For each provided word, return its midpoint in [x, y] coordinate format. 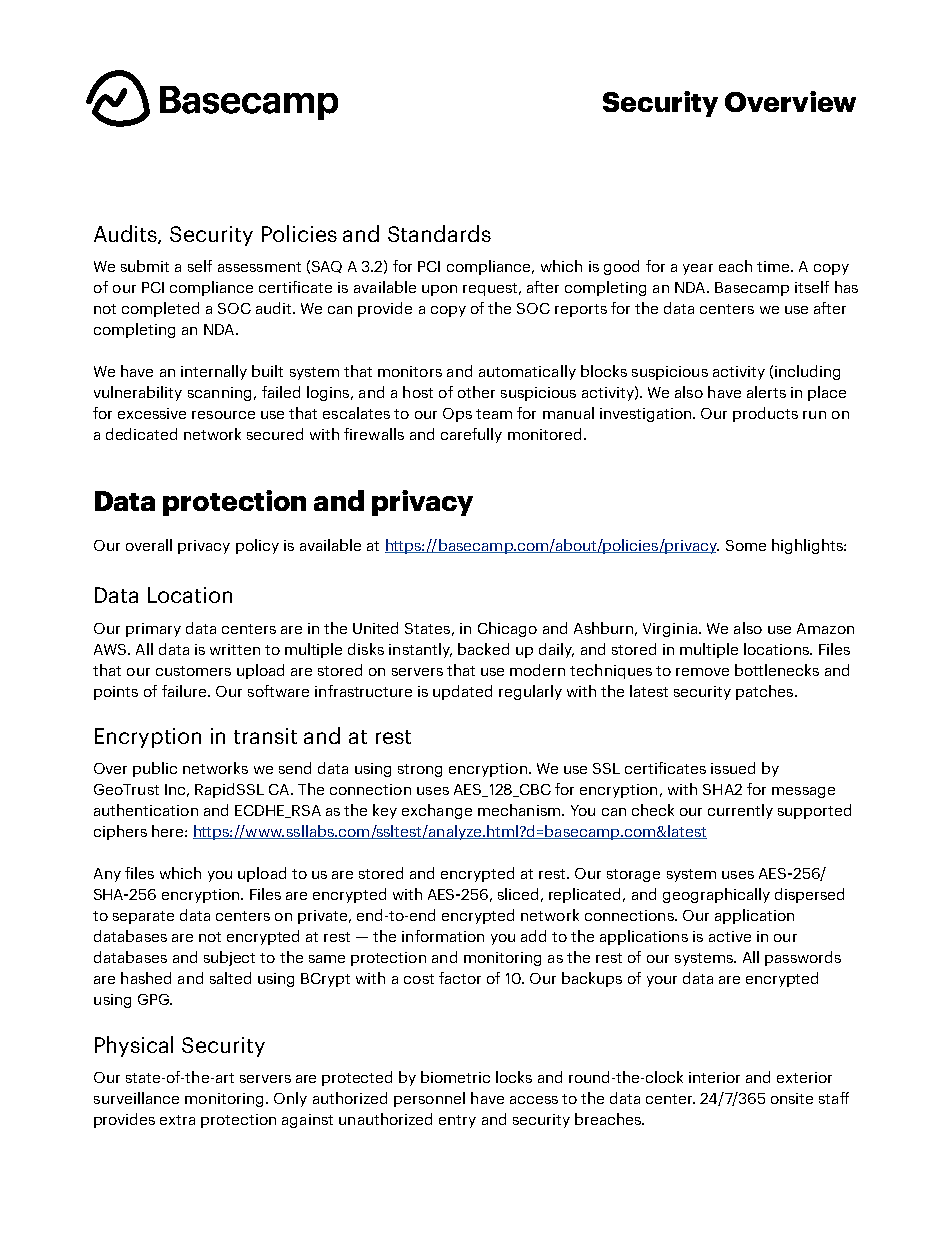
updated [462, 692]
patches [764, 692]
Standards [439, 233]
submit [145, 266]
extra [177, 1120]
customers [193, 671]
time [774, 266]
